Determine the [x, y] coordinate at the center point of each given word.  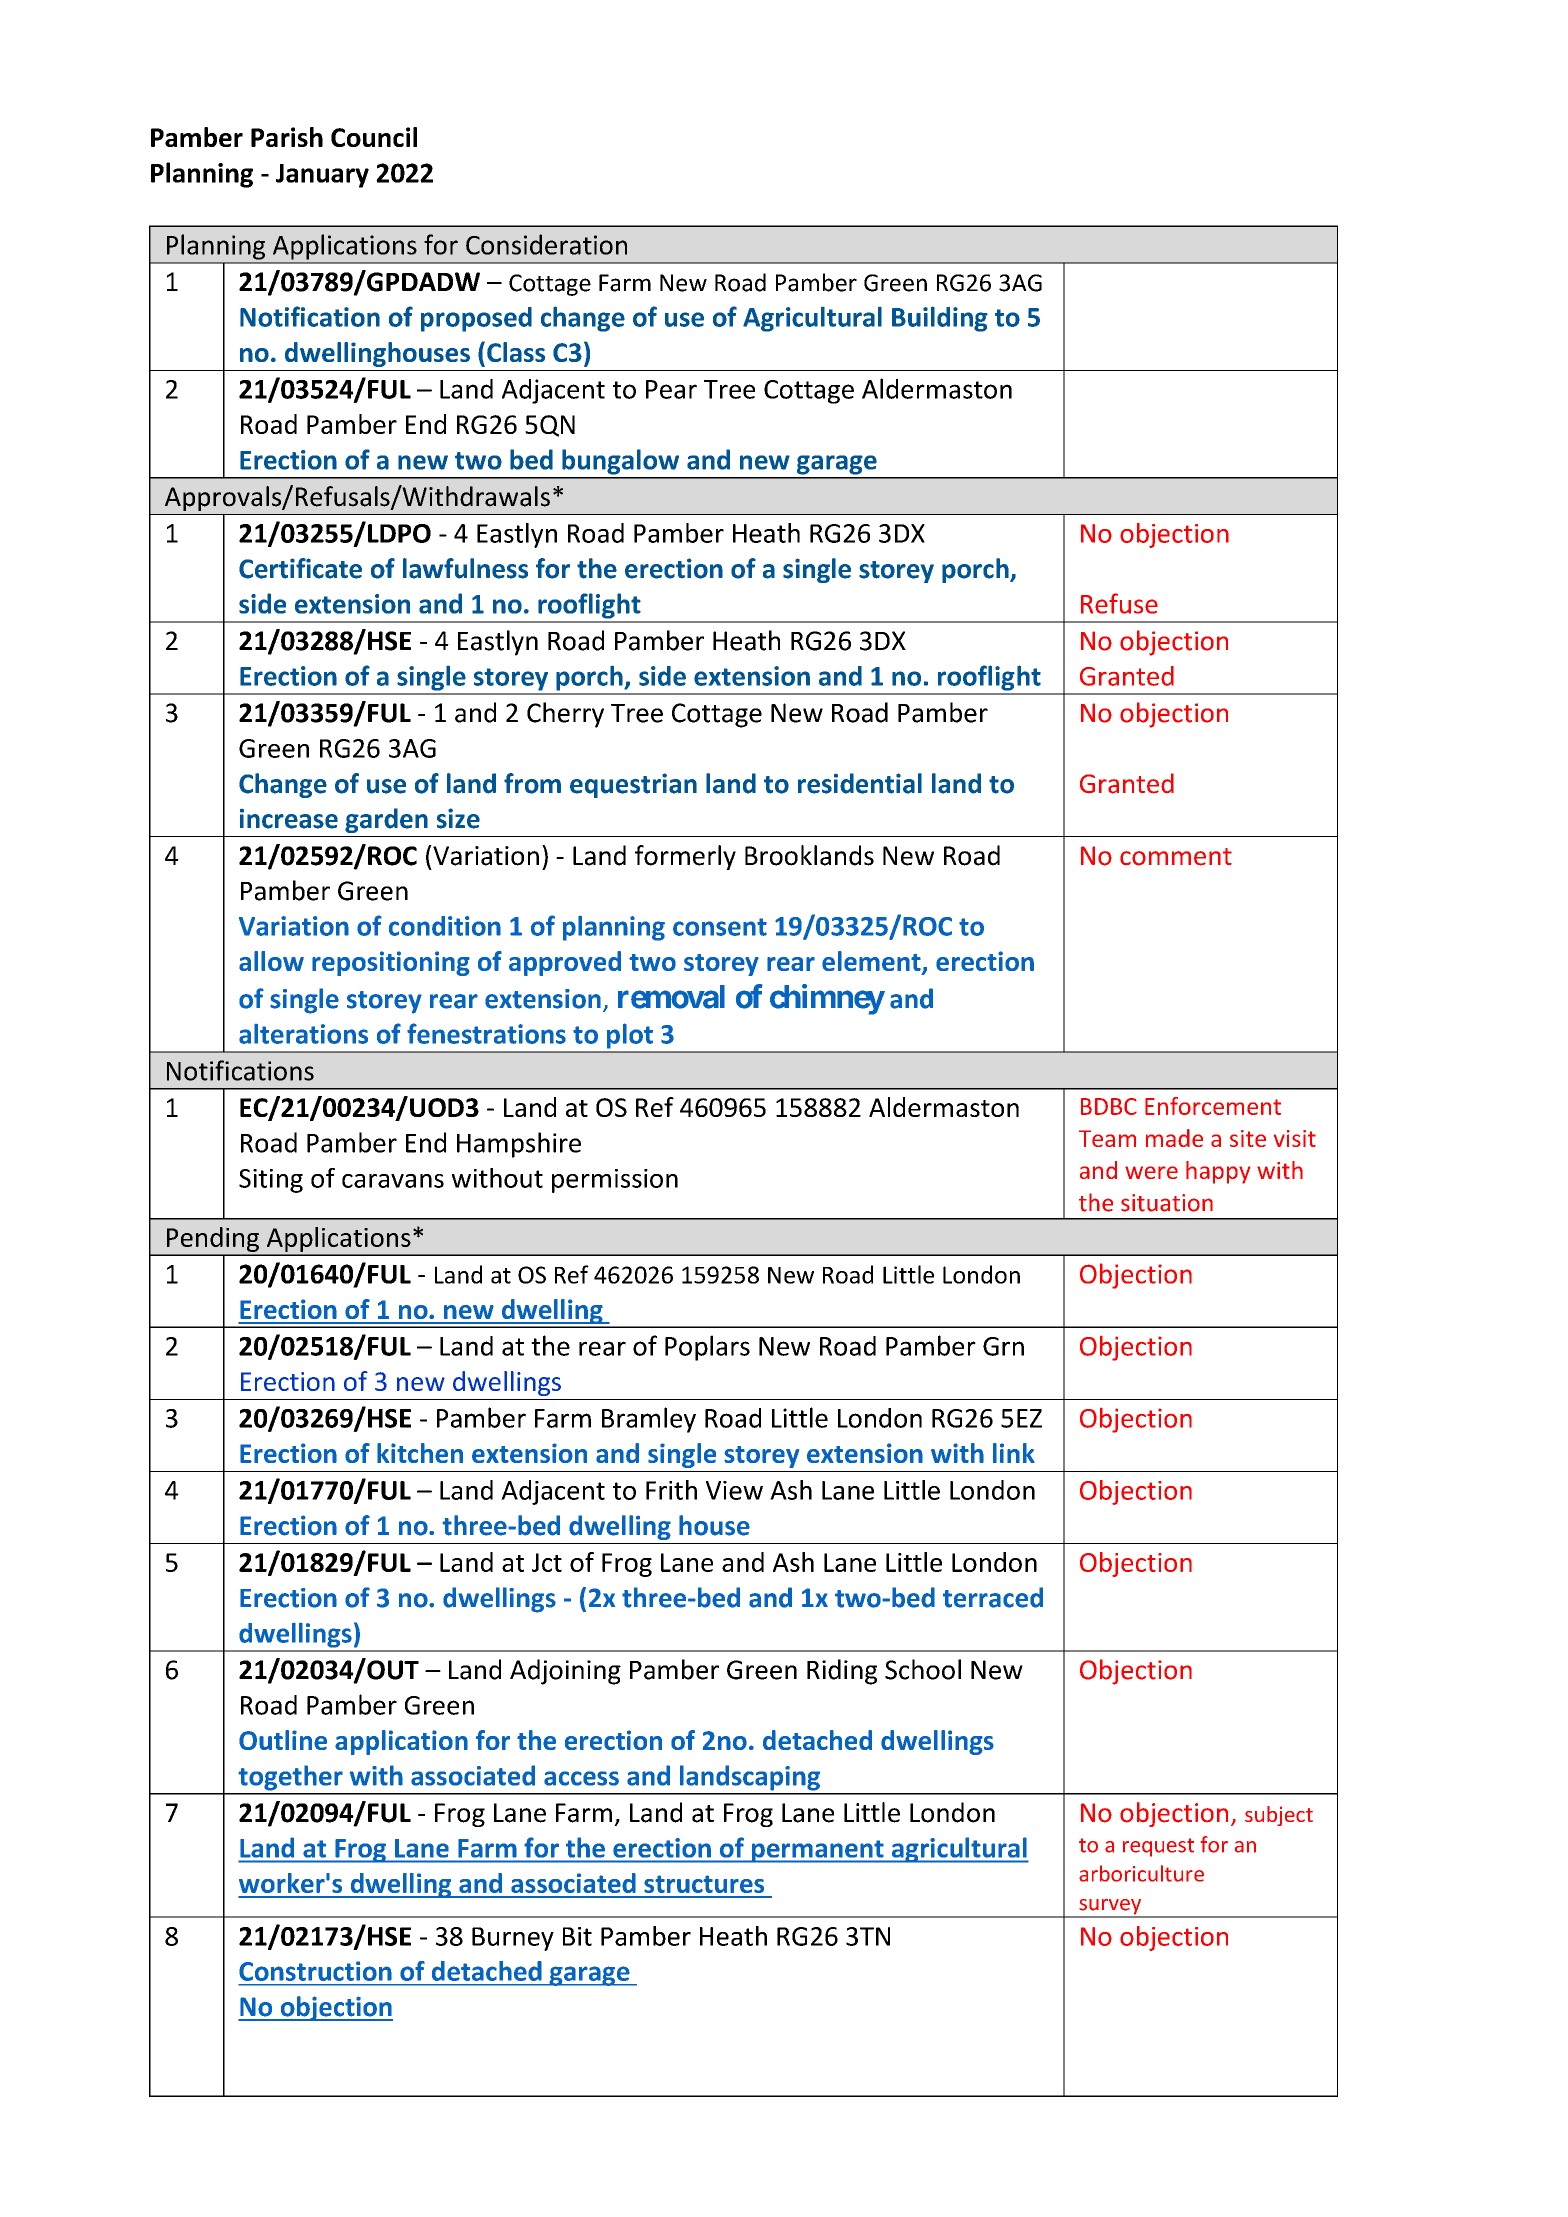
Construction [315, 1971]
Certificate [300, 568]
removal [671, 997]
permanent [818, 1851]
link [1014, 1453]
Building [940, 319]
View [734, 1490]
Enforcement [1213, 1106]
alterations [303, 1034]
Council [374, 137]
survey [1110, 1908]
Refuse [1119, 603]
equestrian [633, 785]
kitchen [420, 1453]
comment [1176, 857]
